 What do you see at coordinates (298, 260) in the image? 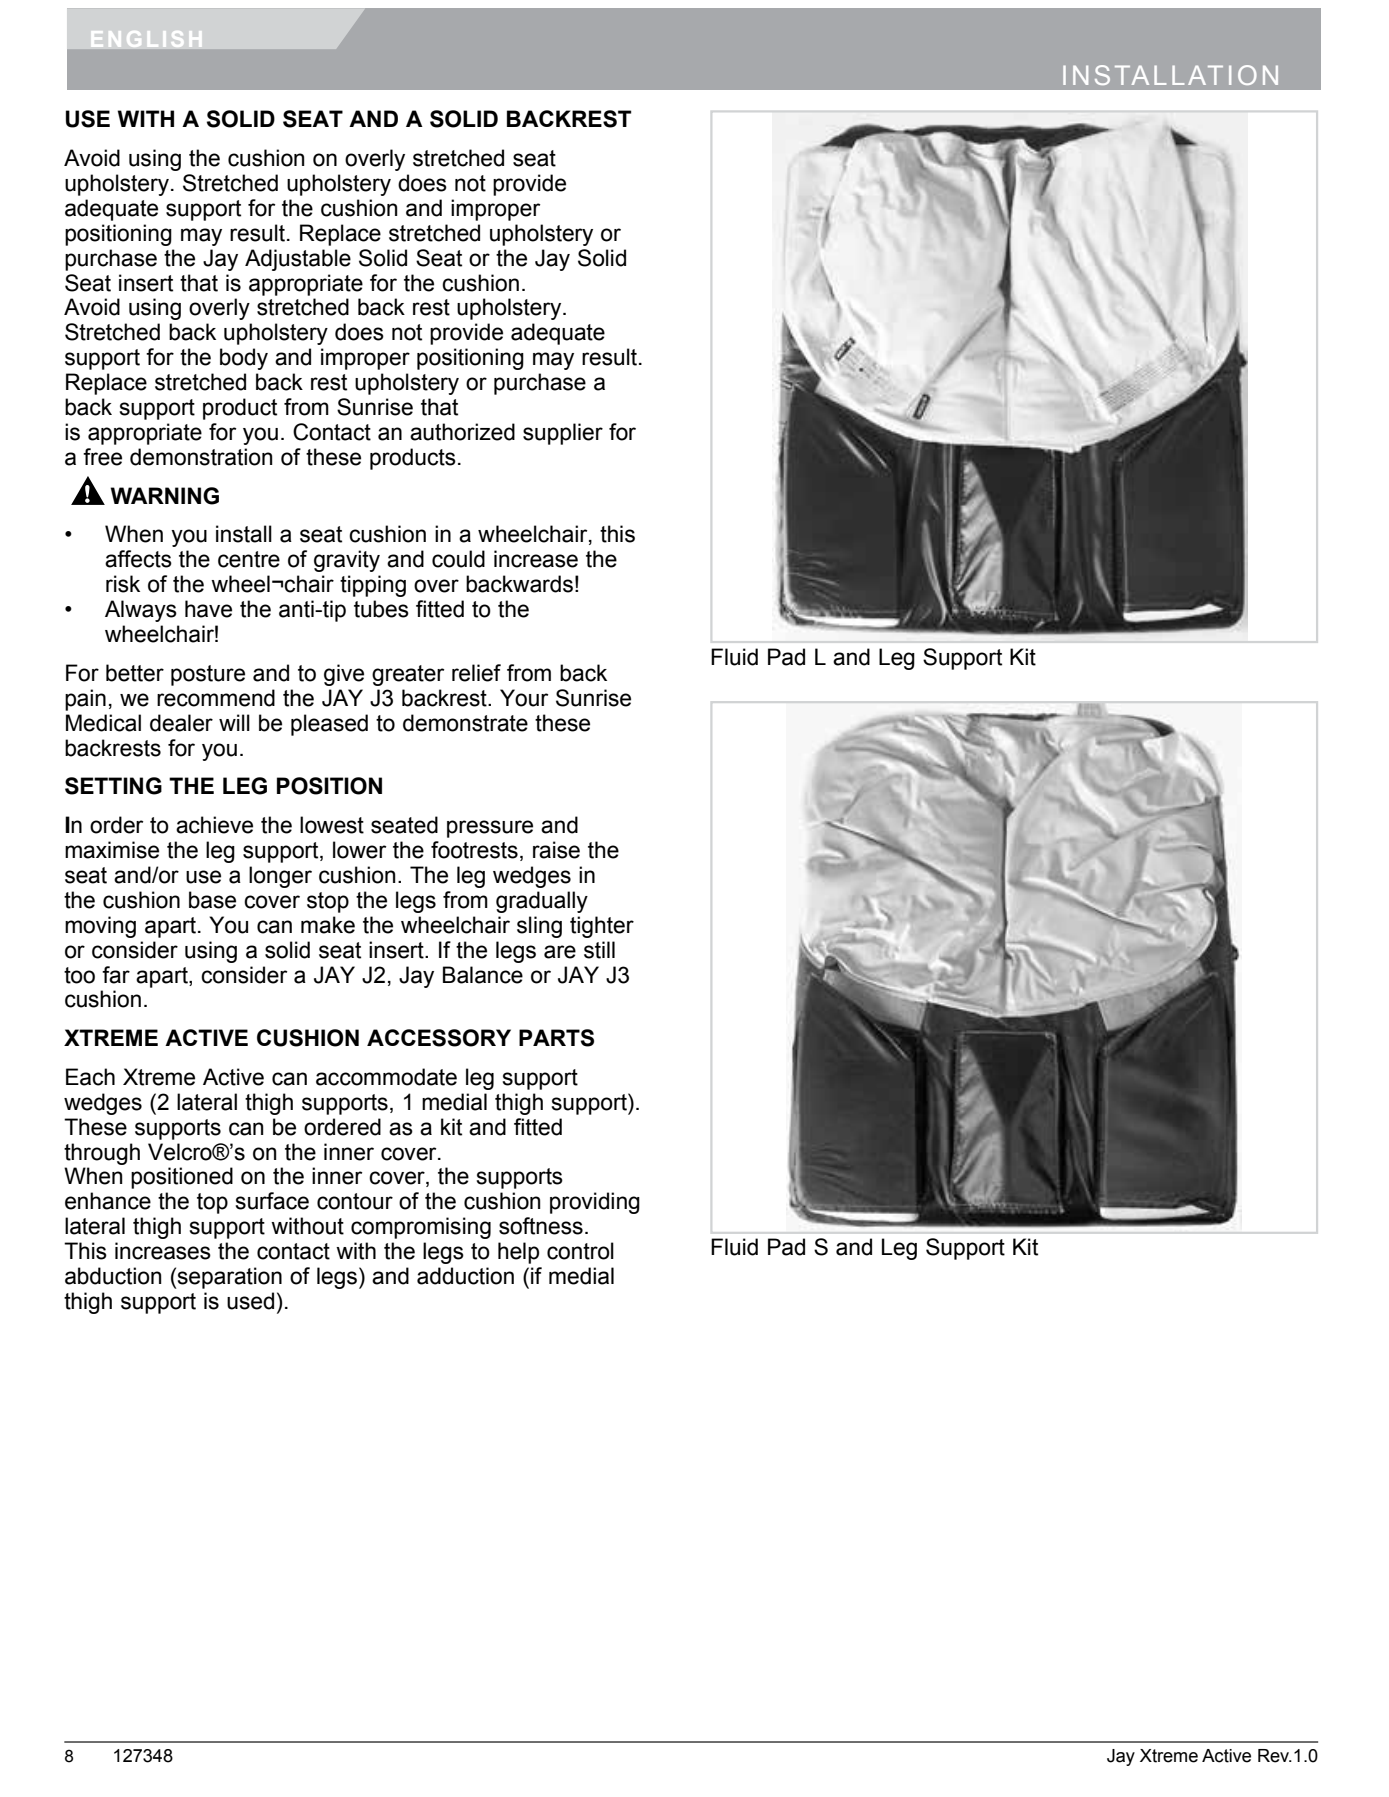
I see `Adjustable` at bounding box center [298, 260].
